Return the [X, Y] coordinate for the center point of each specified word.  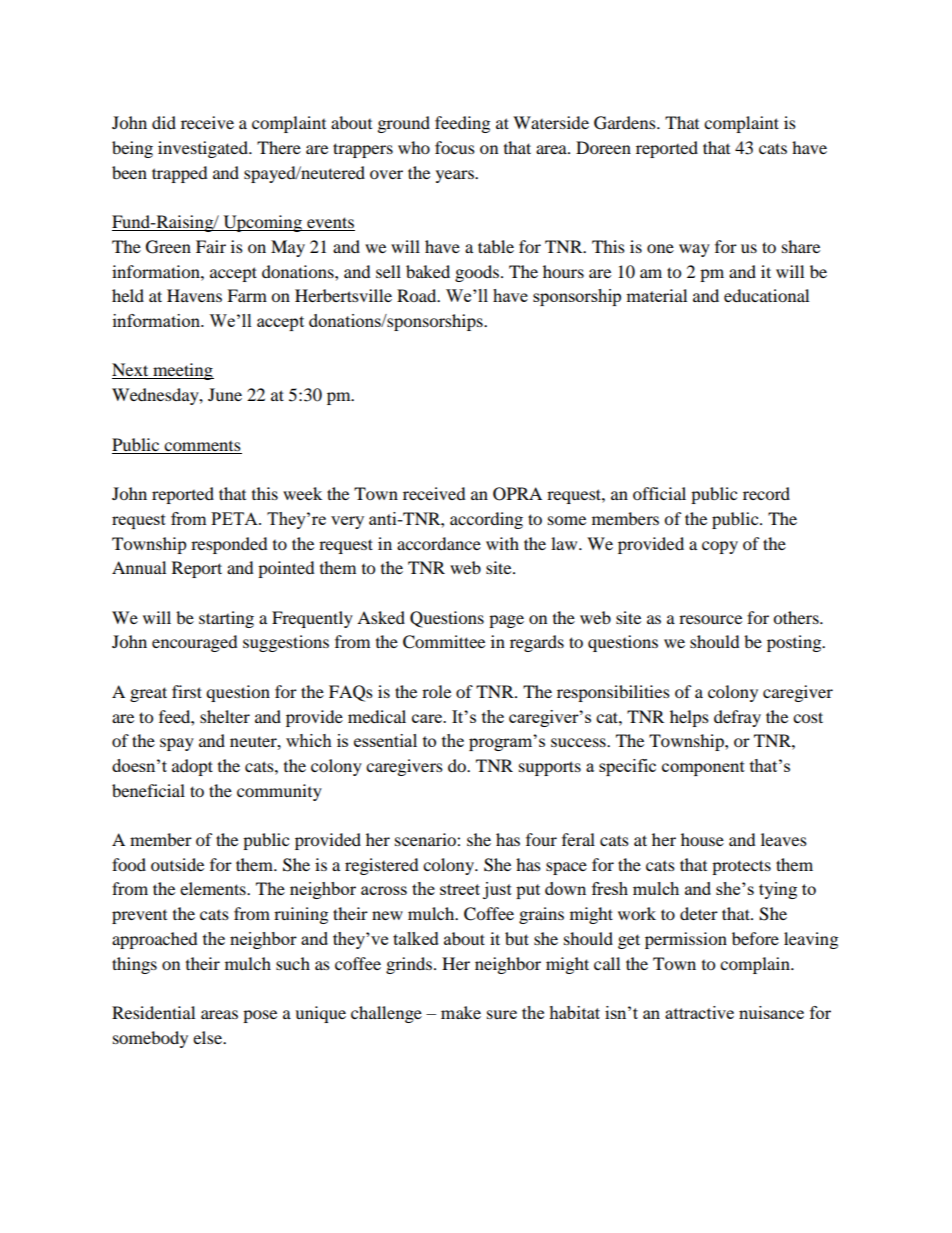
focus [455, 147]
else [208, 1037]
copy [720, 547]
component [703, 768]
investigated [204, 149]
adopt [192, 767]
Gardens [626, 123]
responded [229, 545]
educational [766, 295]
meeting [182, 371]
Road [418, 295]
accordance [439, 543]
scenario [426, 839]
